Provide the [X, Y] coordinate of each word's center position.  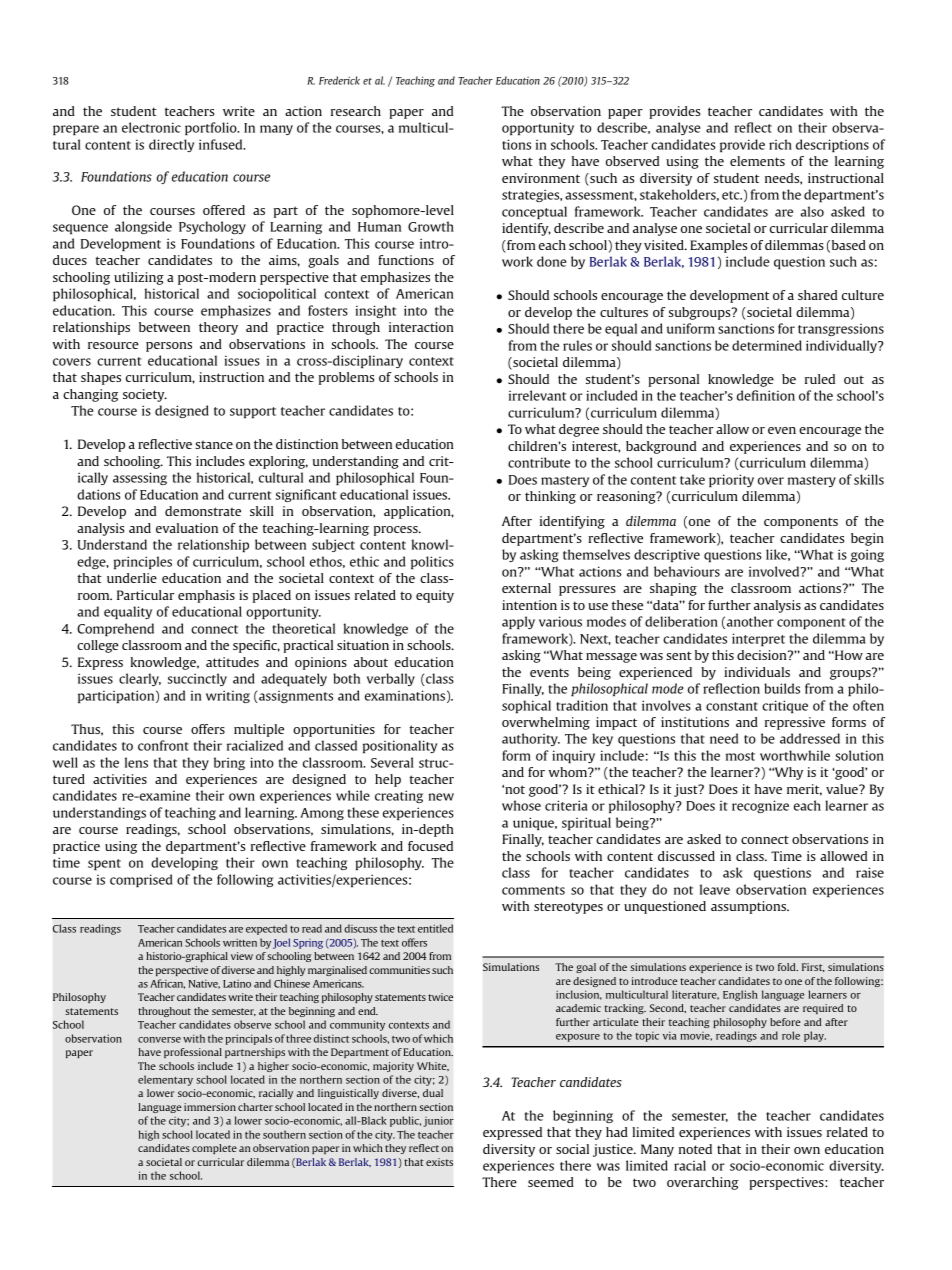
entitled [435, 928]
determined [767, 345]
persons [169, 347]
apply [518, 622]
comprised [141, 880]
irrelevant [537, 395]
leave [715, 889]
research [356, 111]
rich [780, 144]
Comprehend [115, 629]
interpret [758, 639]
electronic [151, 127]
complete [214, 1149]
